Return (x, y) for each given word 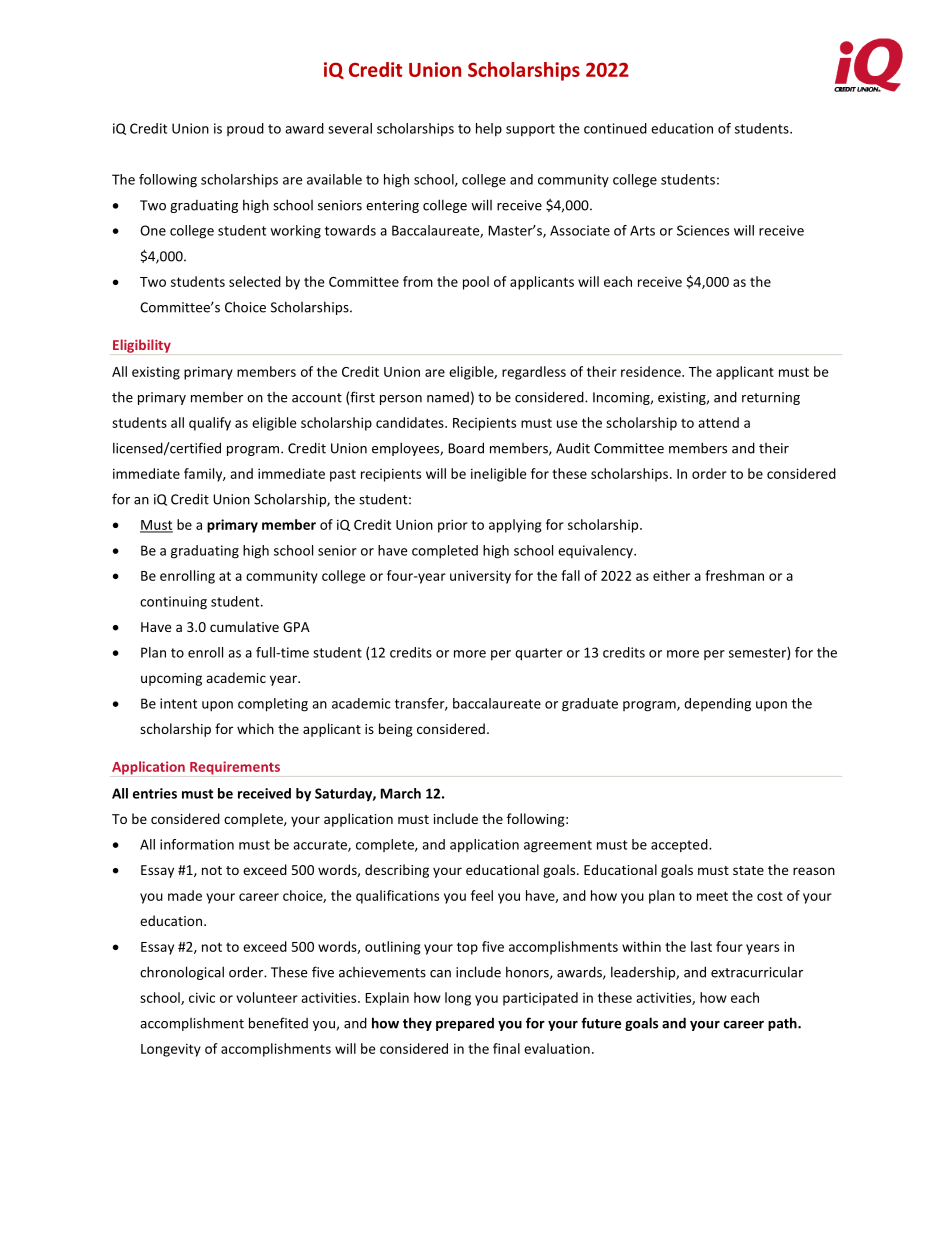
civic (202, 997)
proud (245, 129)
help (489, 129)
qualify (210, 424)
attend (718, 422)
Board (466, 448)
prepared (465, 1024)
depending (717, 705)
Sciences (703, 230)
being (396, 730)
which (255, 728)
